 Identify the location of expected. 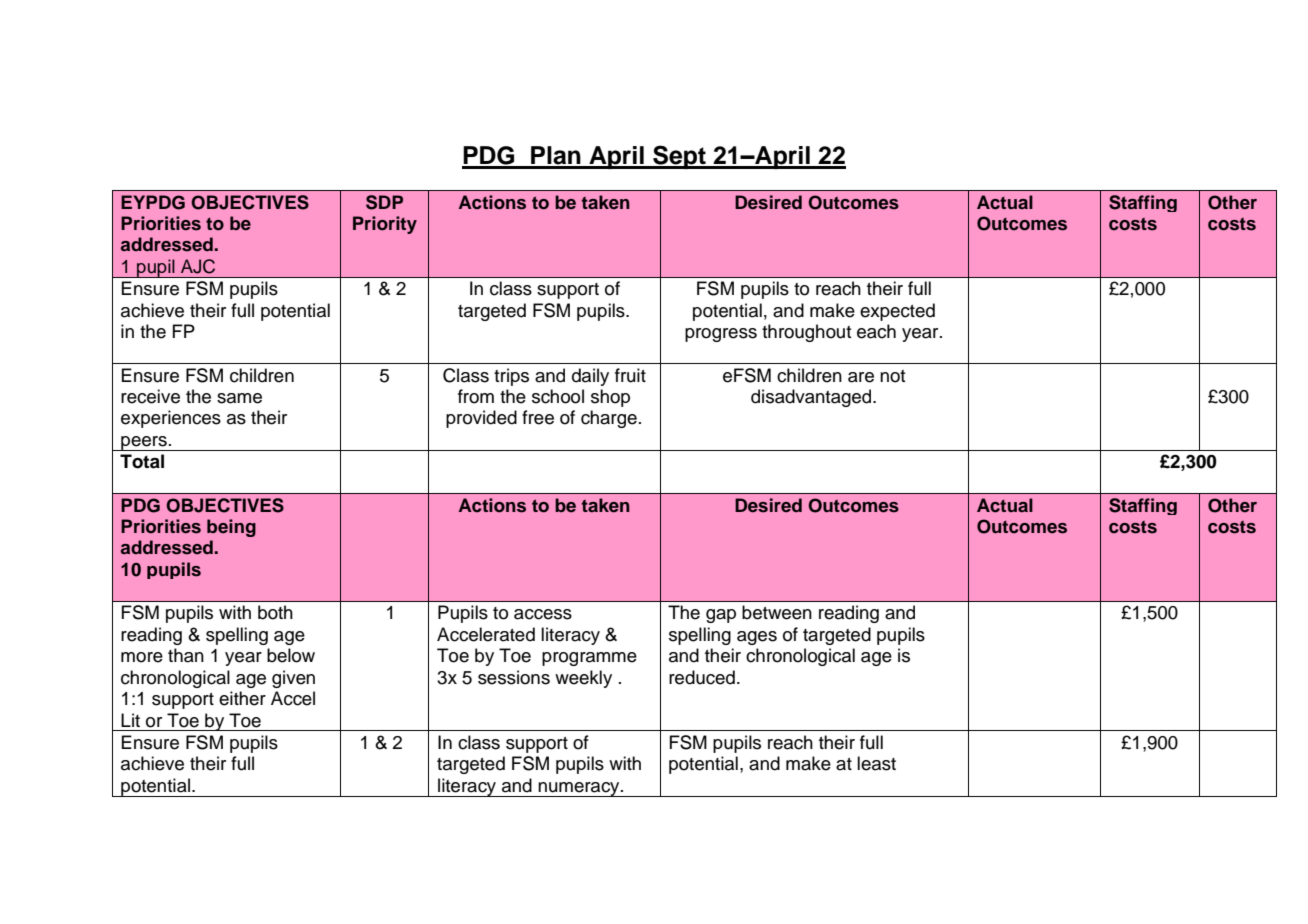
(897, 312).
